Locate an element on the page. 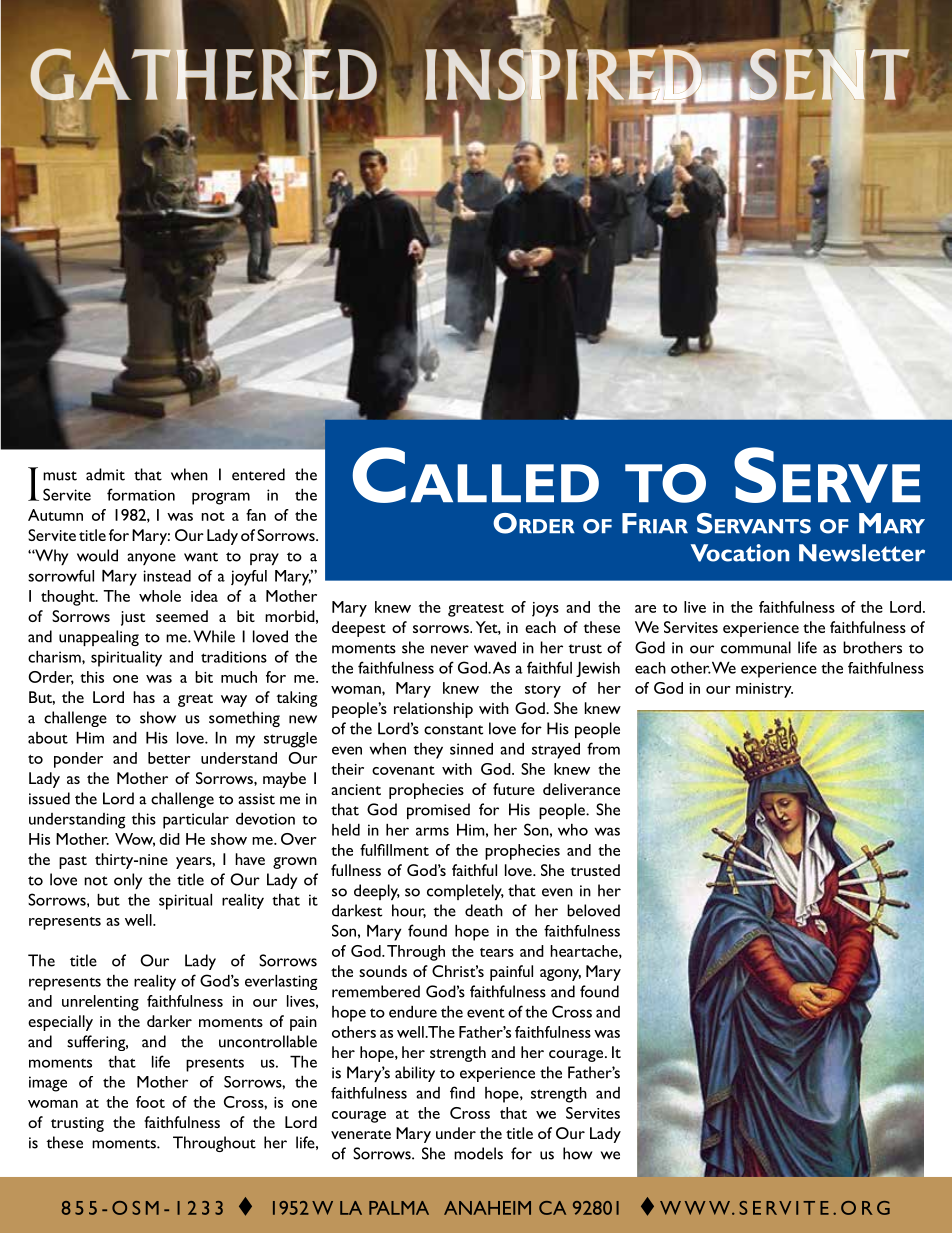 The image size is (952, 1233). never is located at coordinates (450, 649).
